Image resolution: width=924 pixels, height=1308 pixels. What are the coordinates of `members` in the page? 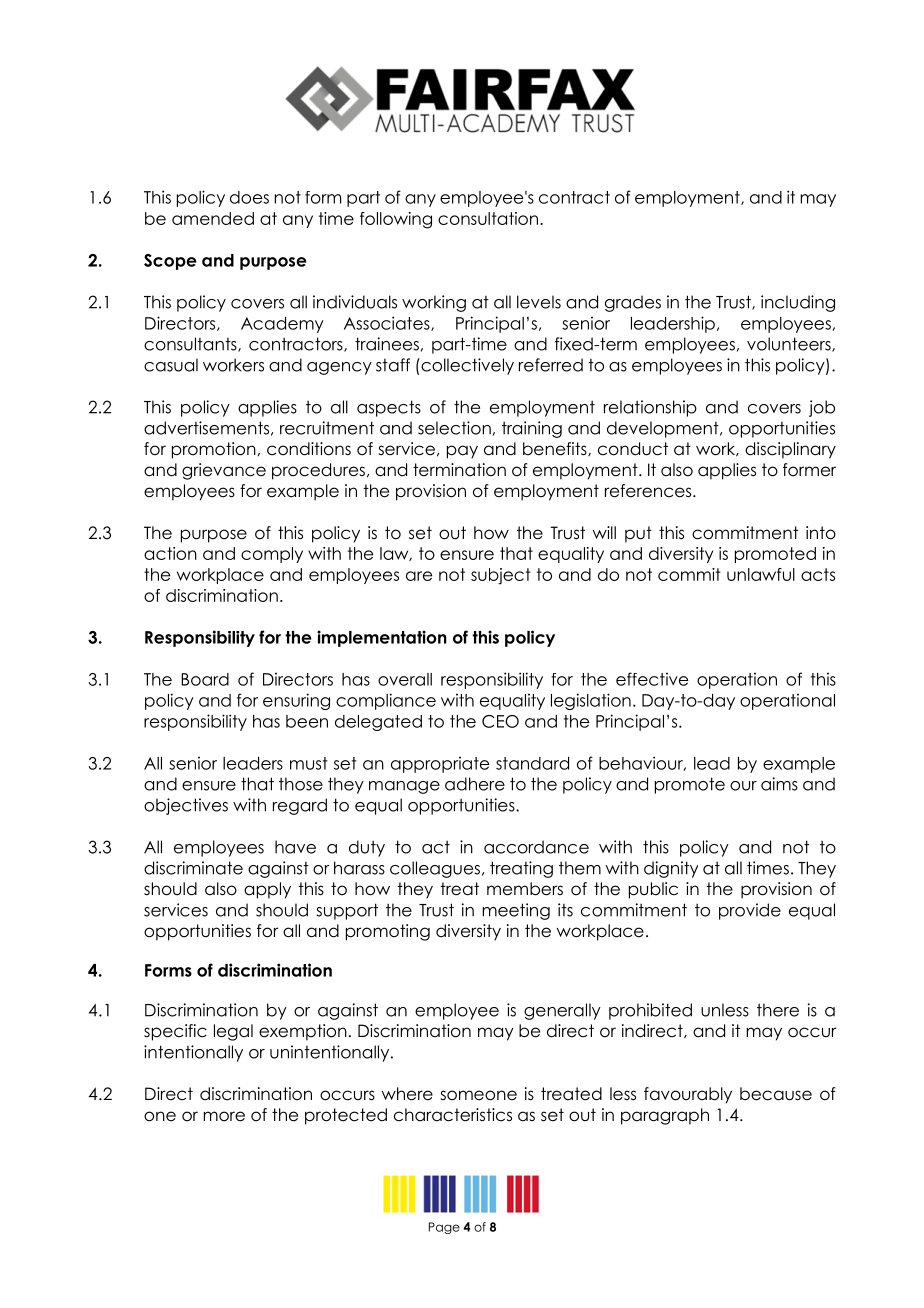 It's located at (525, 889).
